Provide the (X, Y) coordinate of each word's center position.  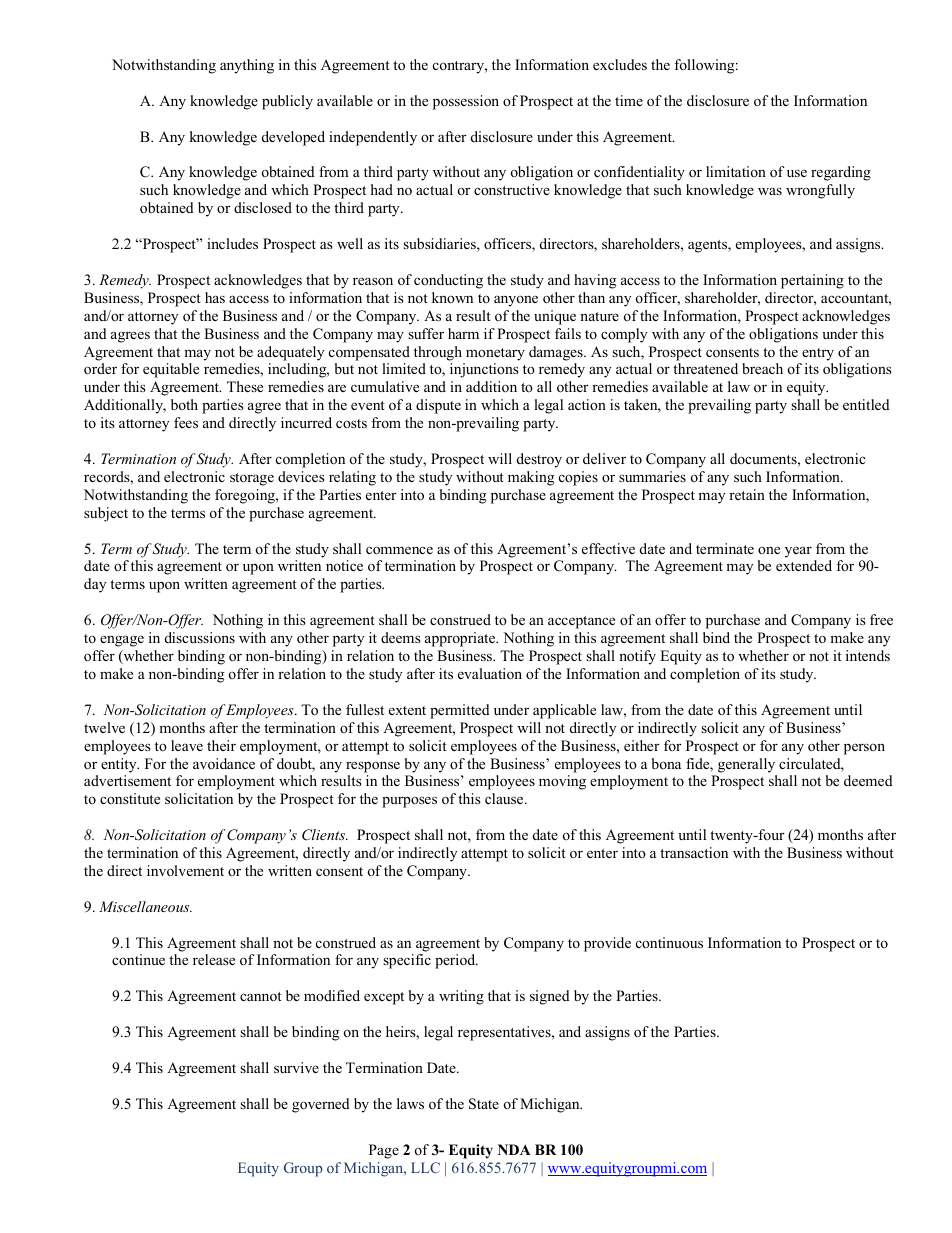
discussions (200, 637)
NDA (514, 1149)
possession (466, 102)
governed (321, 1105)
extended (804, 565)
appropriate (461, 639)
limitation (736, 171)
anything (247, 66)
